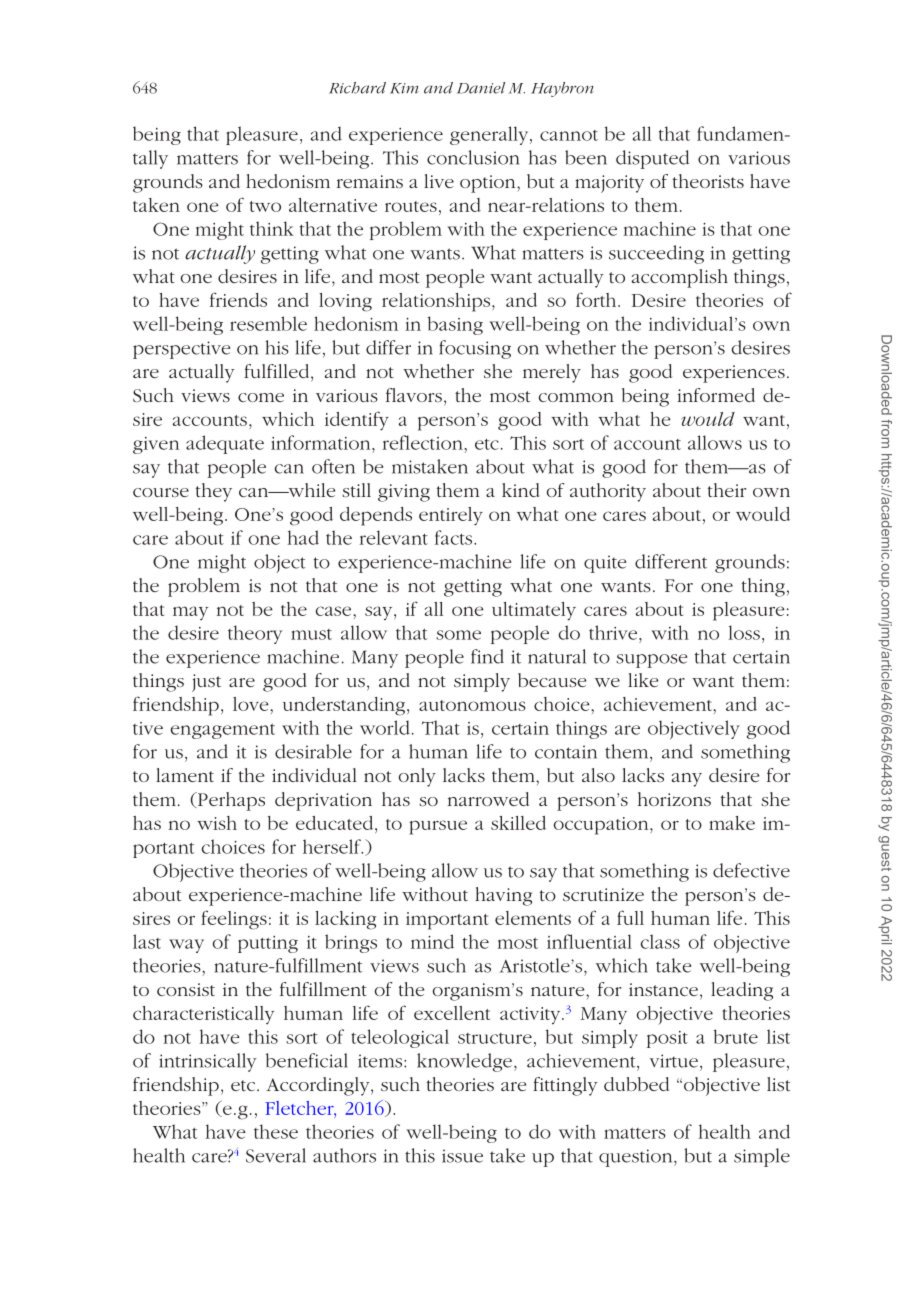 The image size is (922, 1316). Describe the element at coordinates (490, 135) in the document. I see `generally` at that location.
